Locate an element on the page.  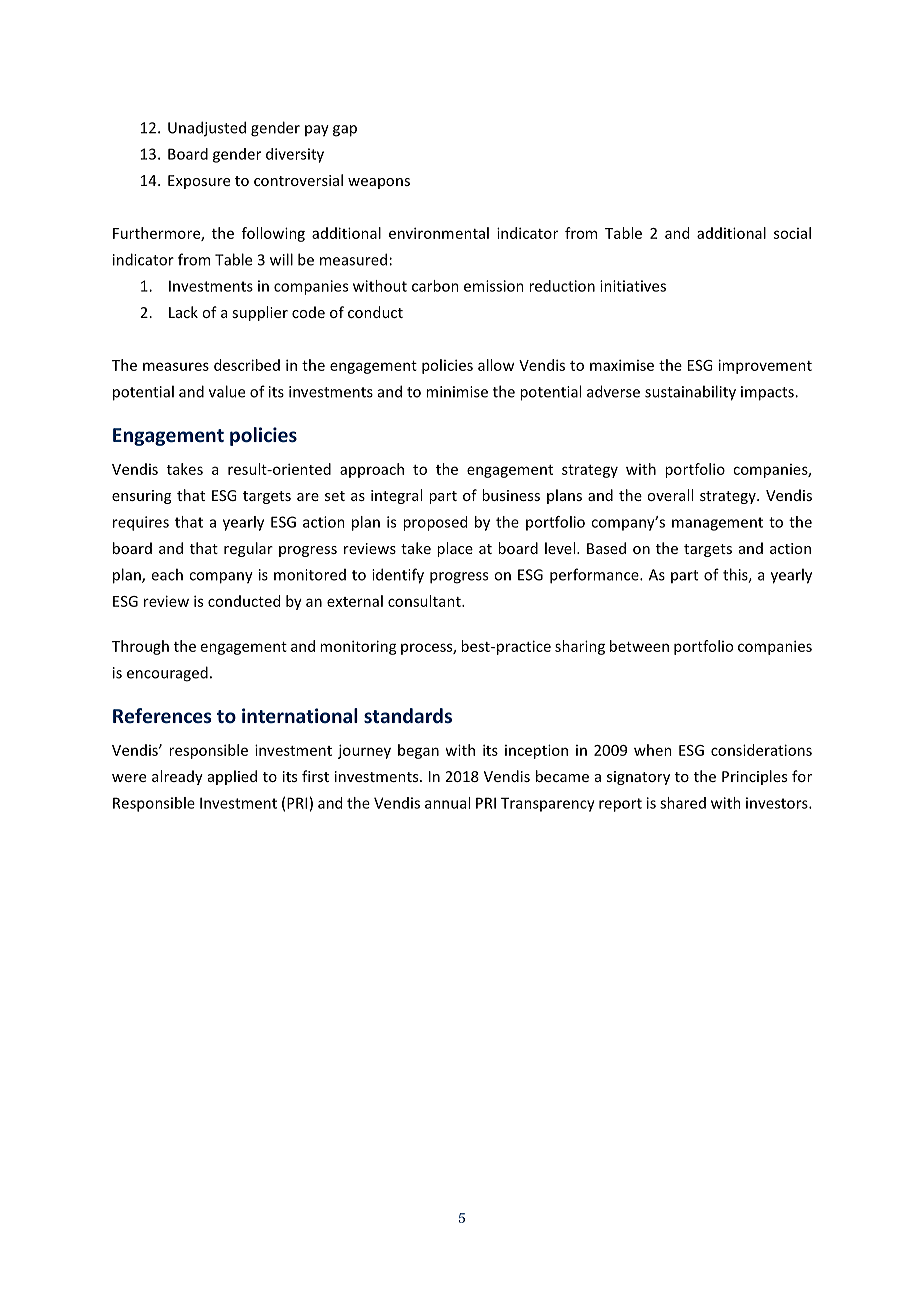
Lack is located at coordinates (183, 312).
